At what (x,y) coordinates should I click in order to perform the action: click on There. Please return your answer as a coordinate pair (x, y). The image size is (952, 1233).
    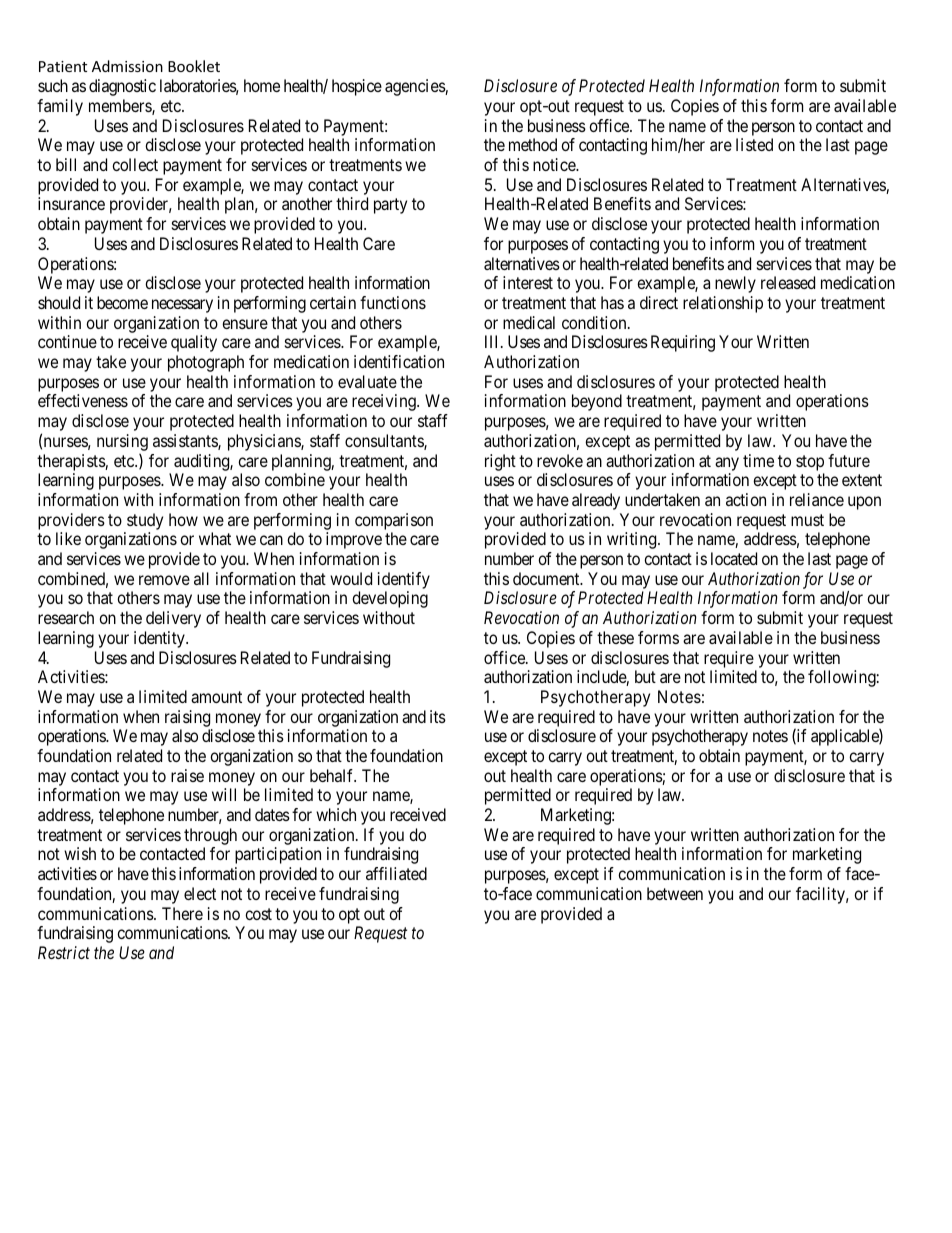
    Looking at the image, I should click on (182, 913).
